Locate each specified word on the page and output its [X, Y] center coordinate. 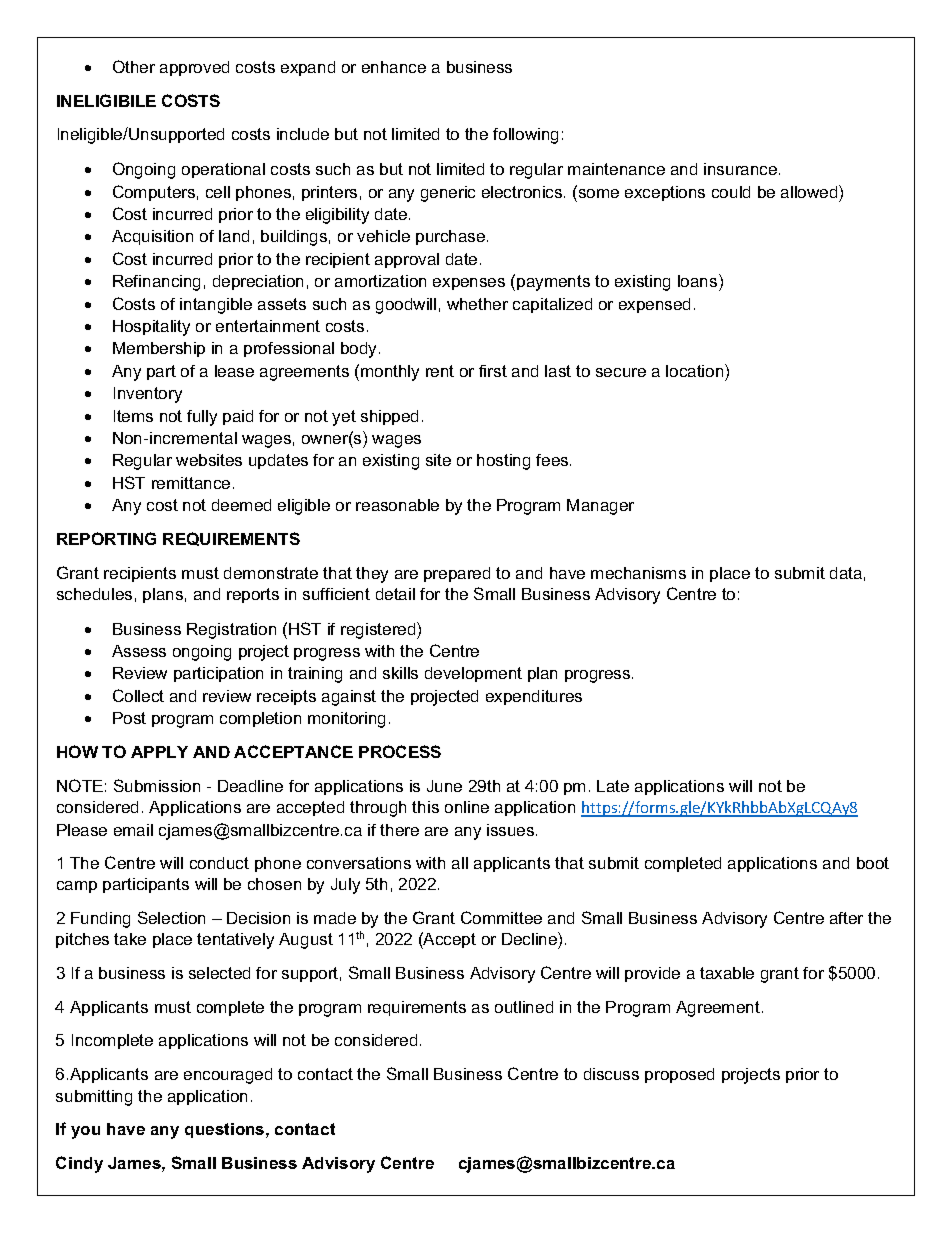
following [525, 136]
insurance [742, 169]
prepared [457, 574]
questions [226, 1130]
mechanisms [638, 573]
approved [194, 68]
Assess [139, 651]
